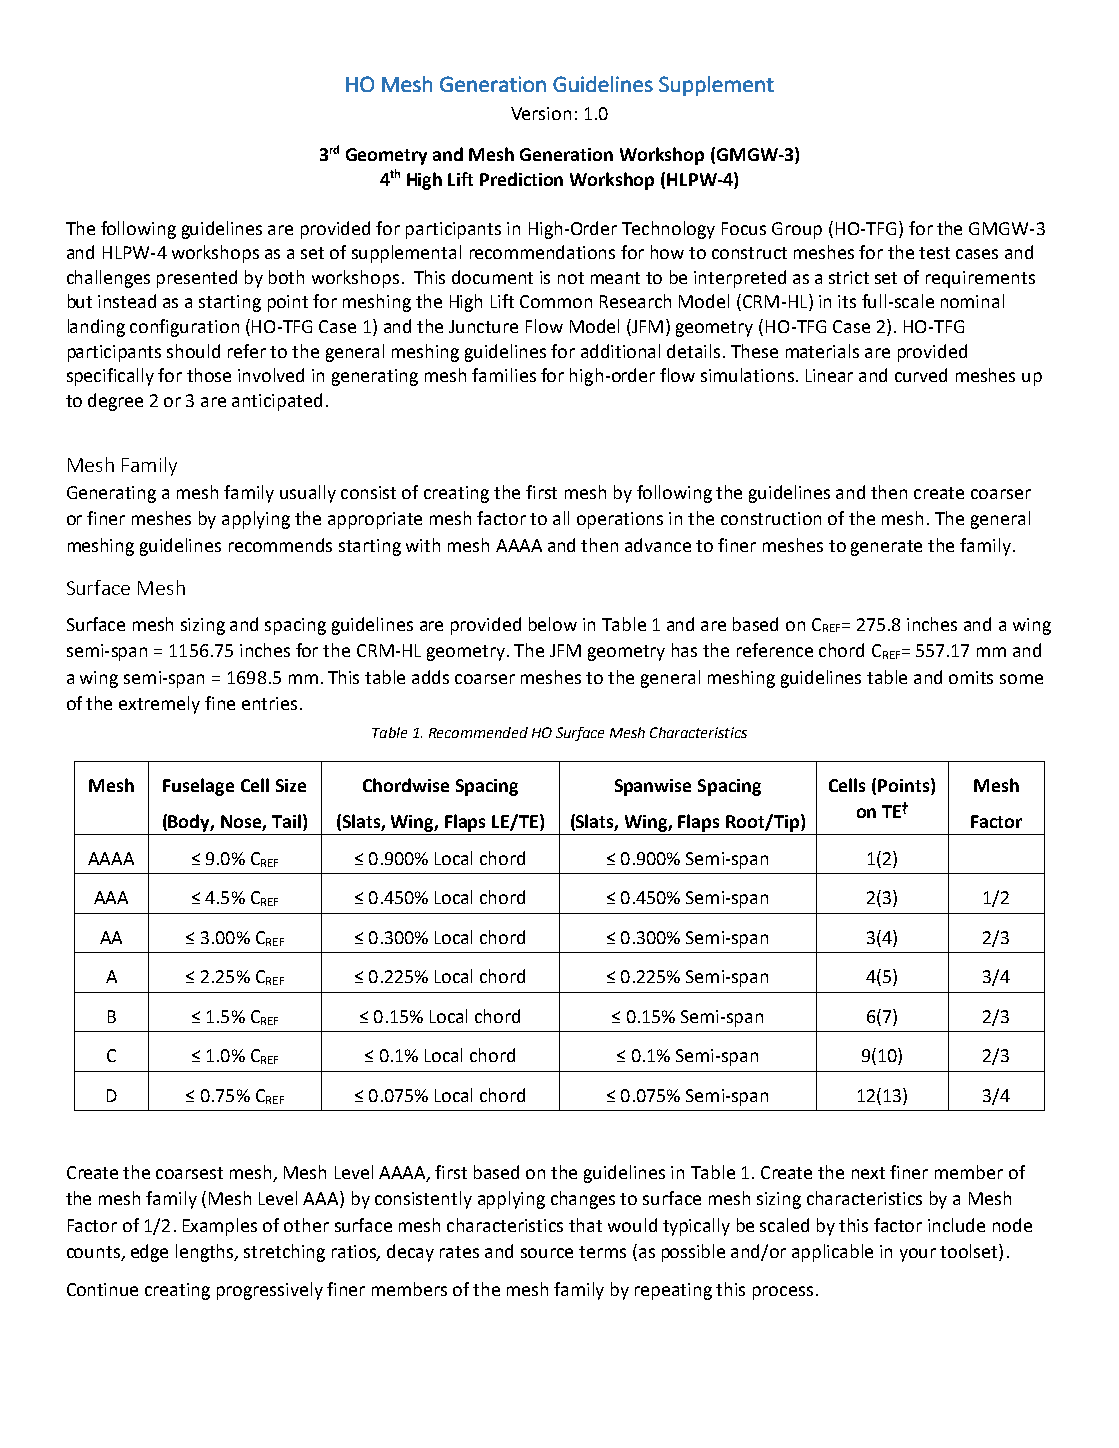  What do you see at coordinates (521, 179) in the document?
I see `Prediction` at bounding box center [521, 179].
